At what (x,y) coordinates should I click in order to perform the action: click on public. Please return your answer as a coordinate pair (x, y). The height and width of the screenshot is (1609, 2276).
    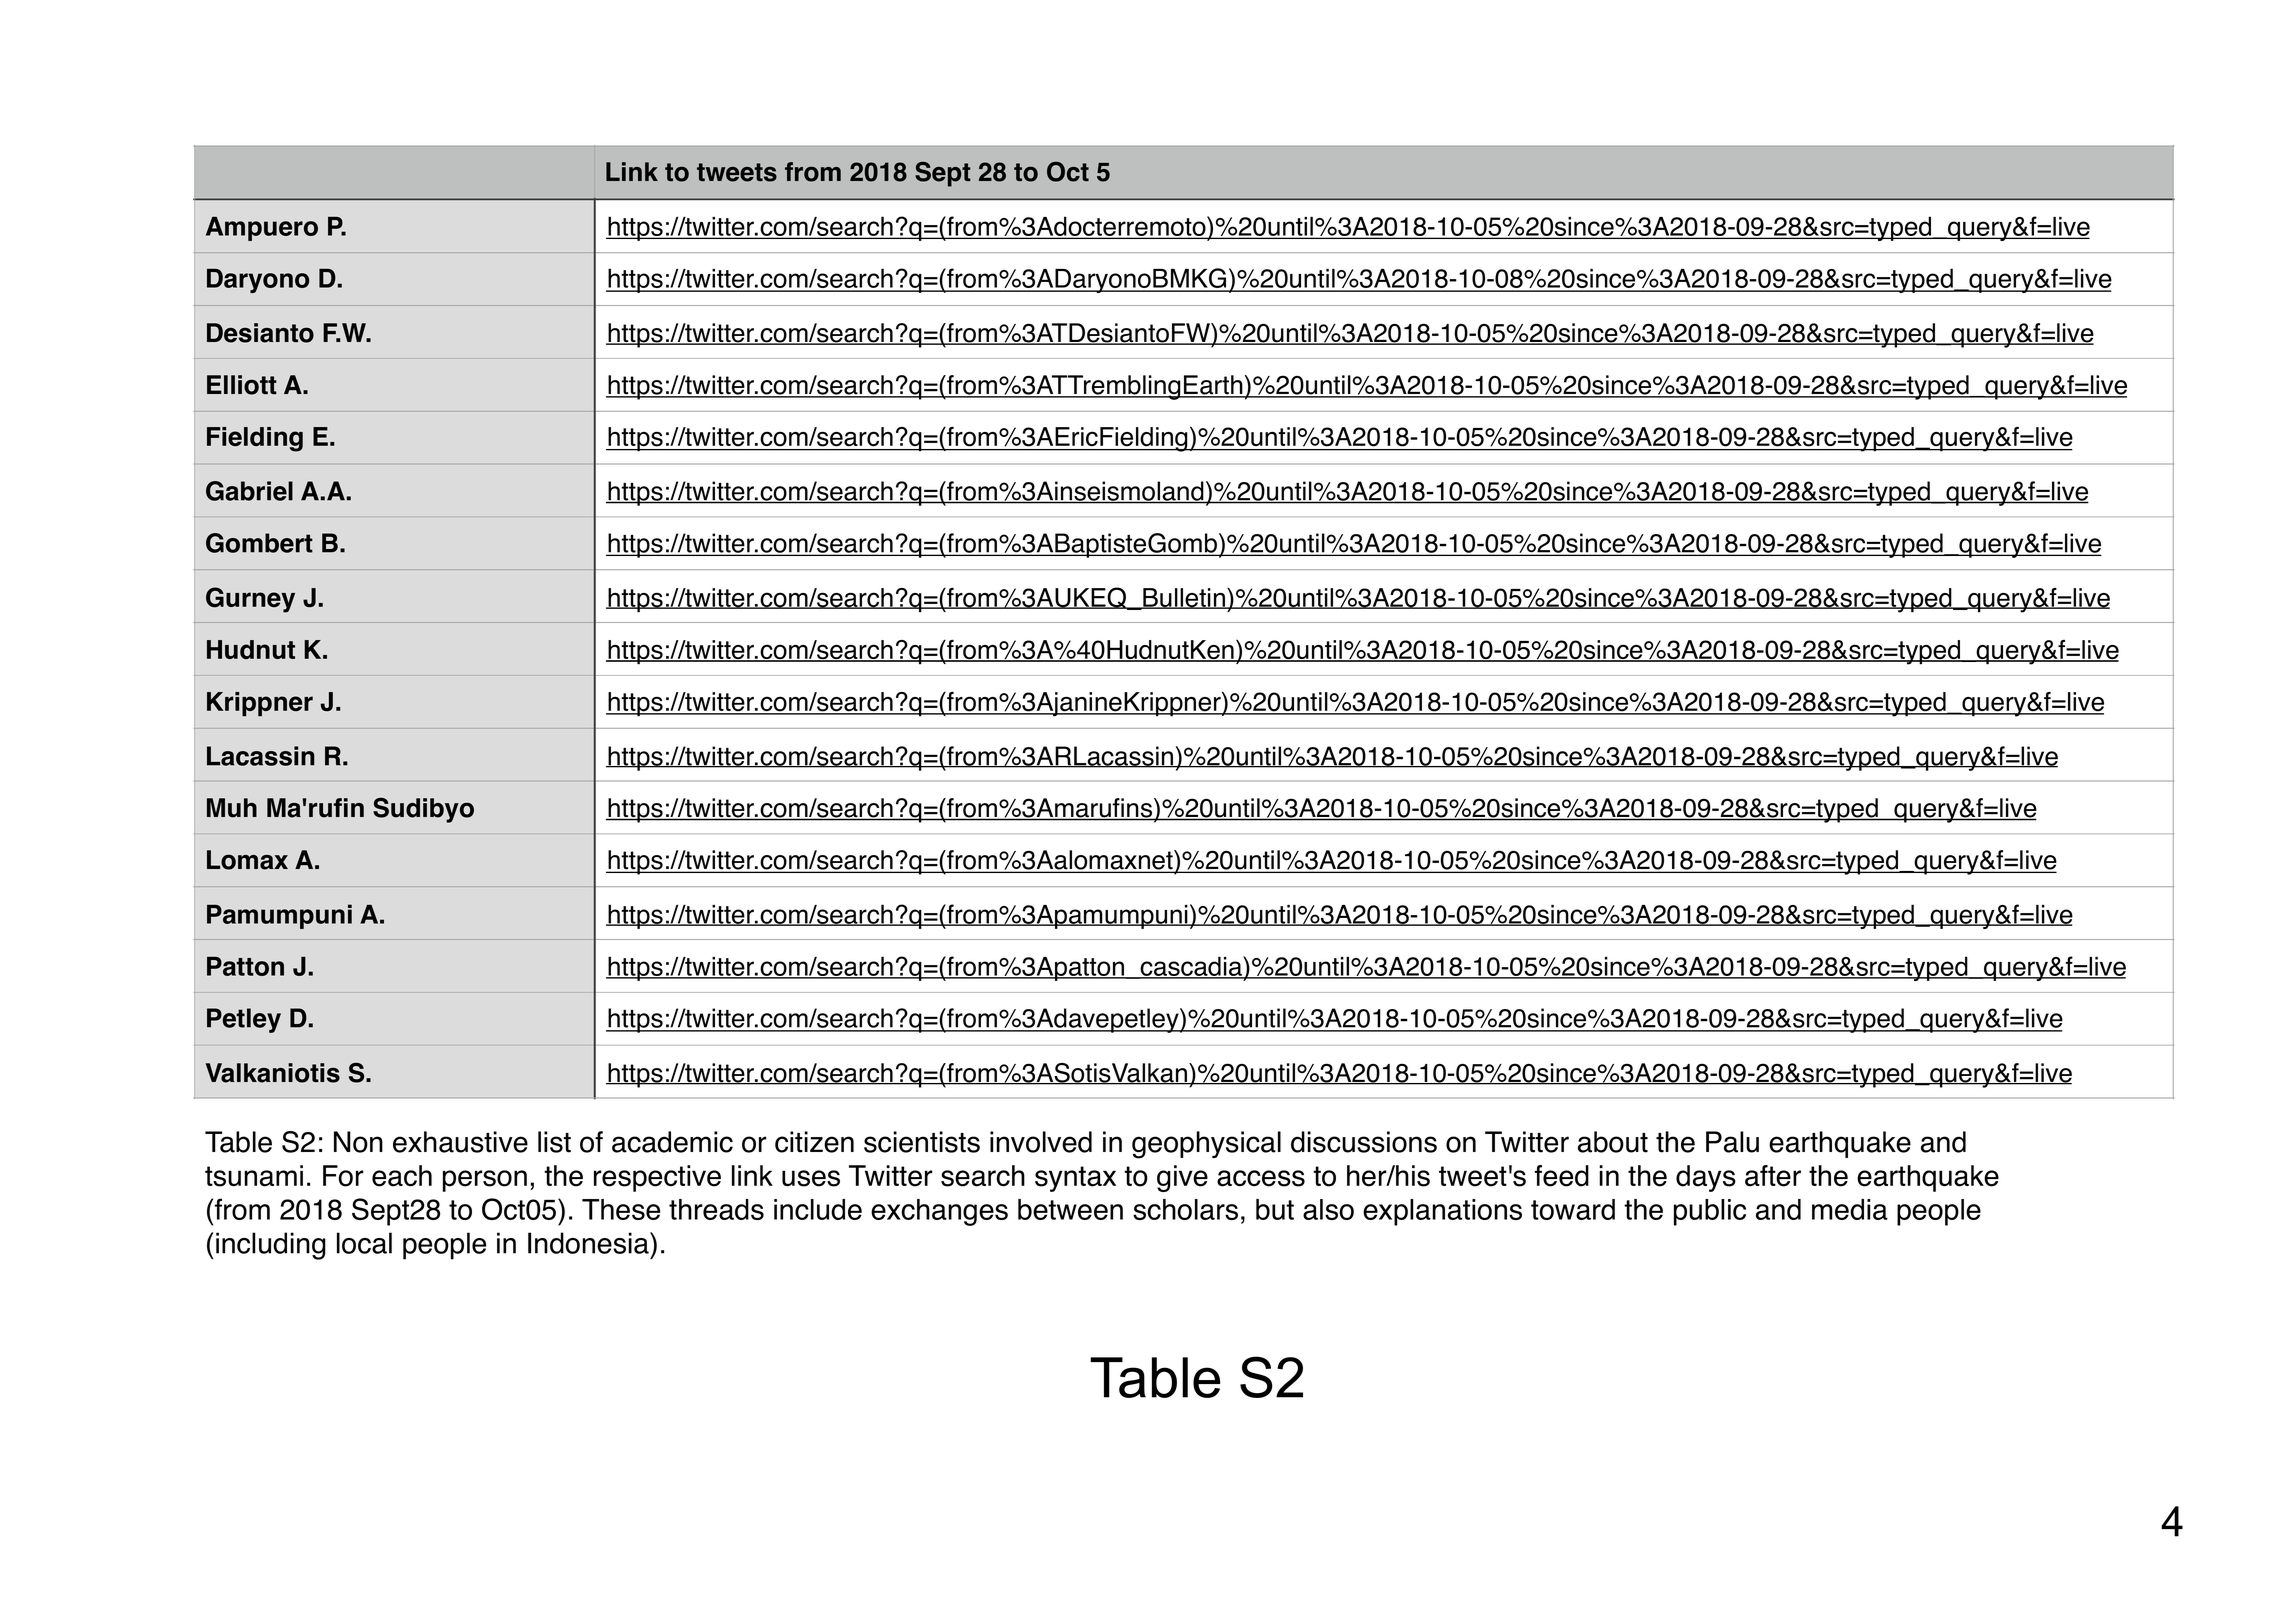
    Looking at the image, I should click on (1710, 1212).
